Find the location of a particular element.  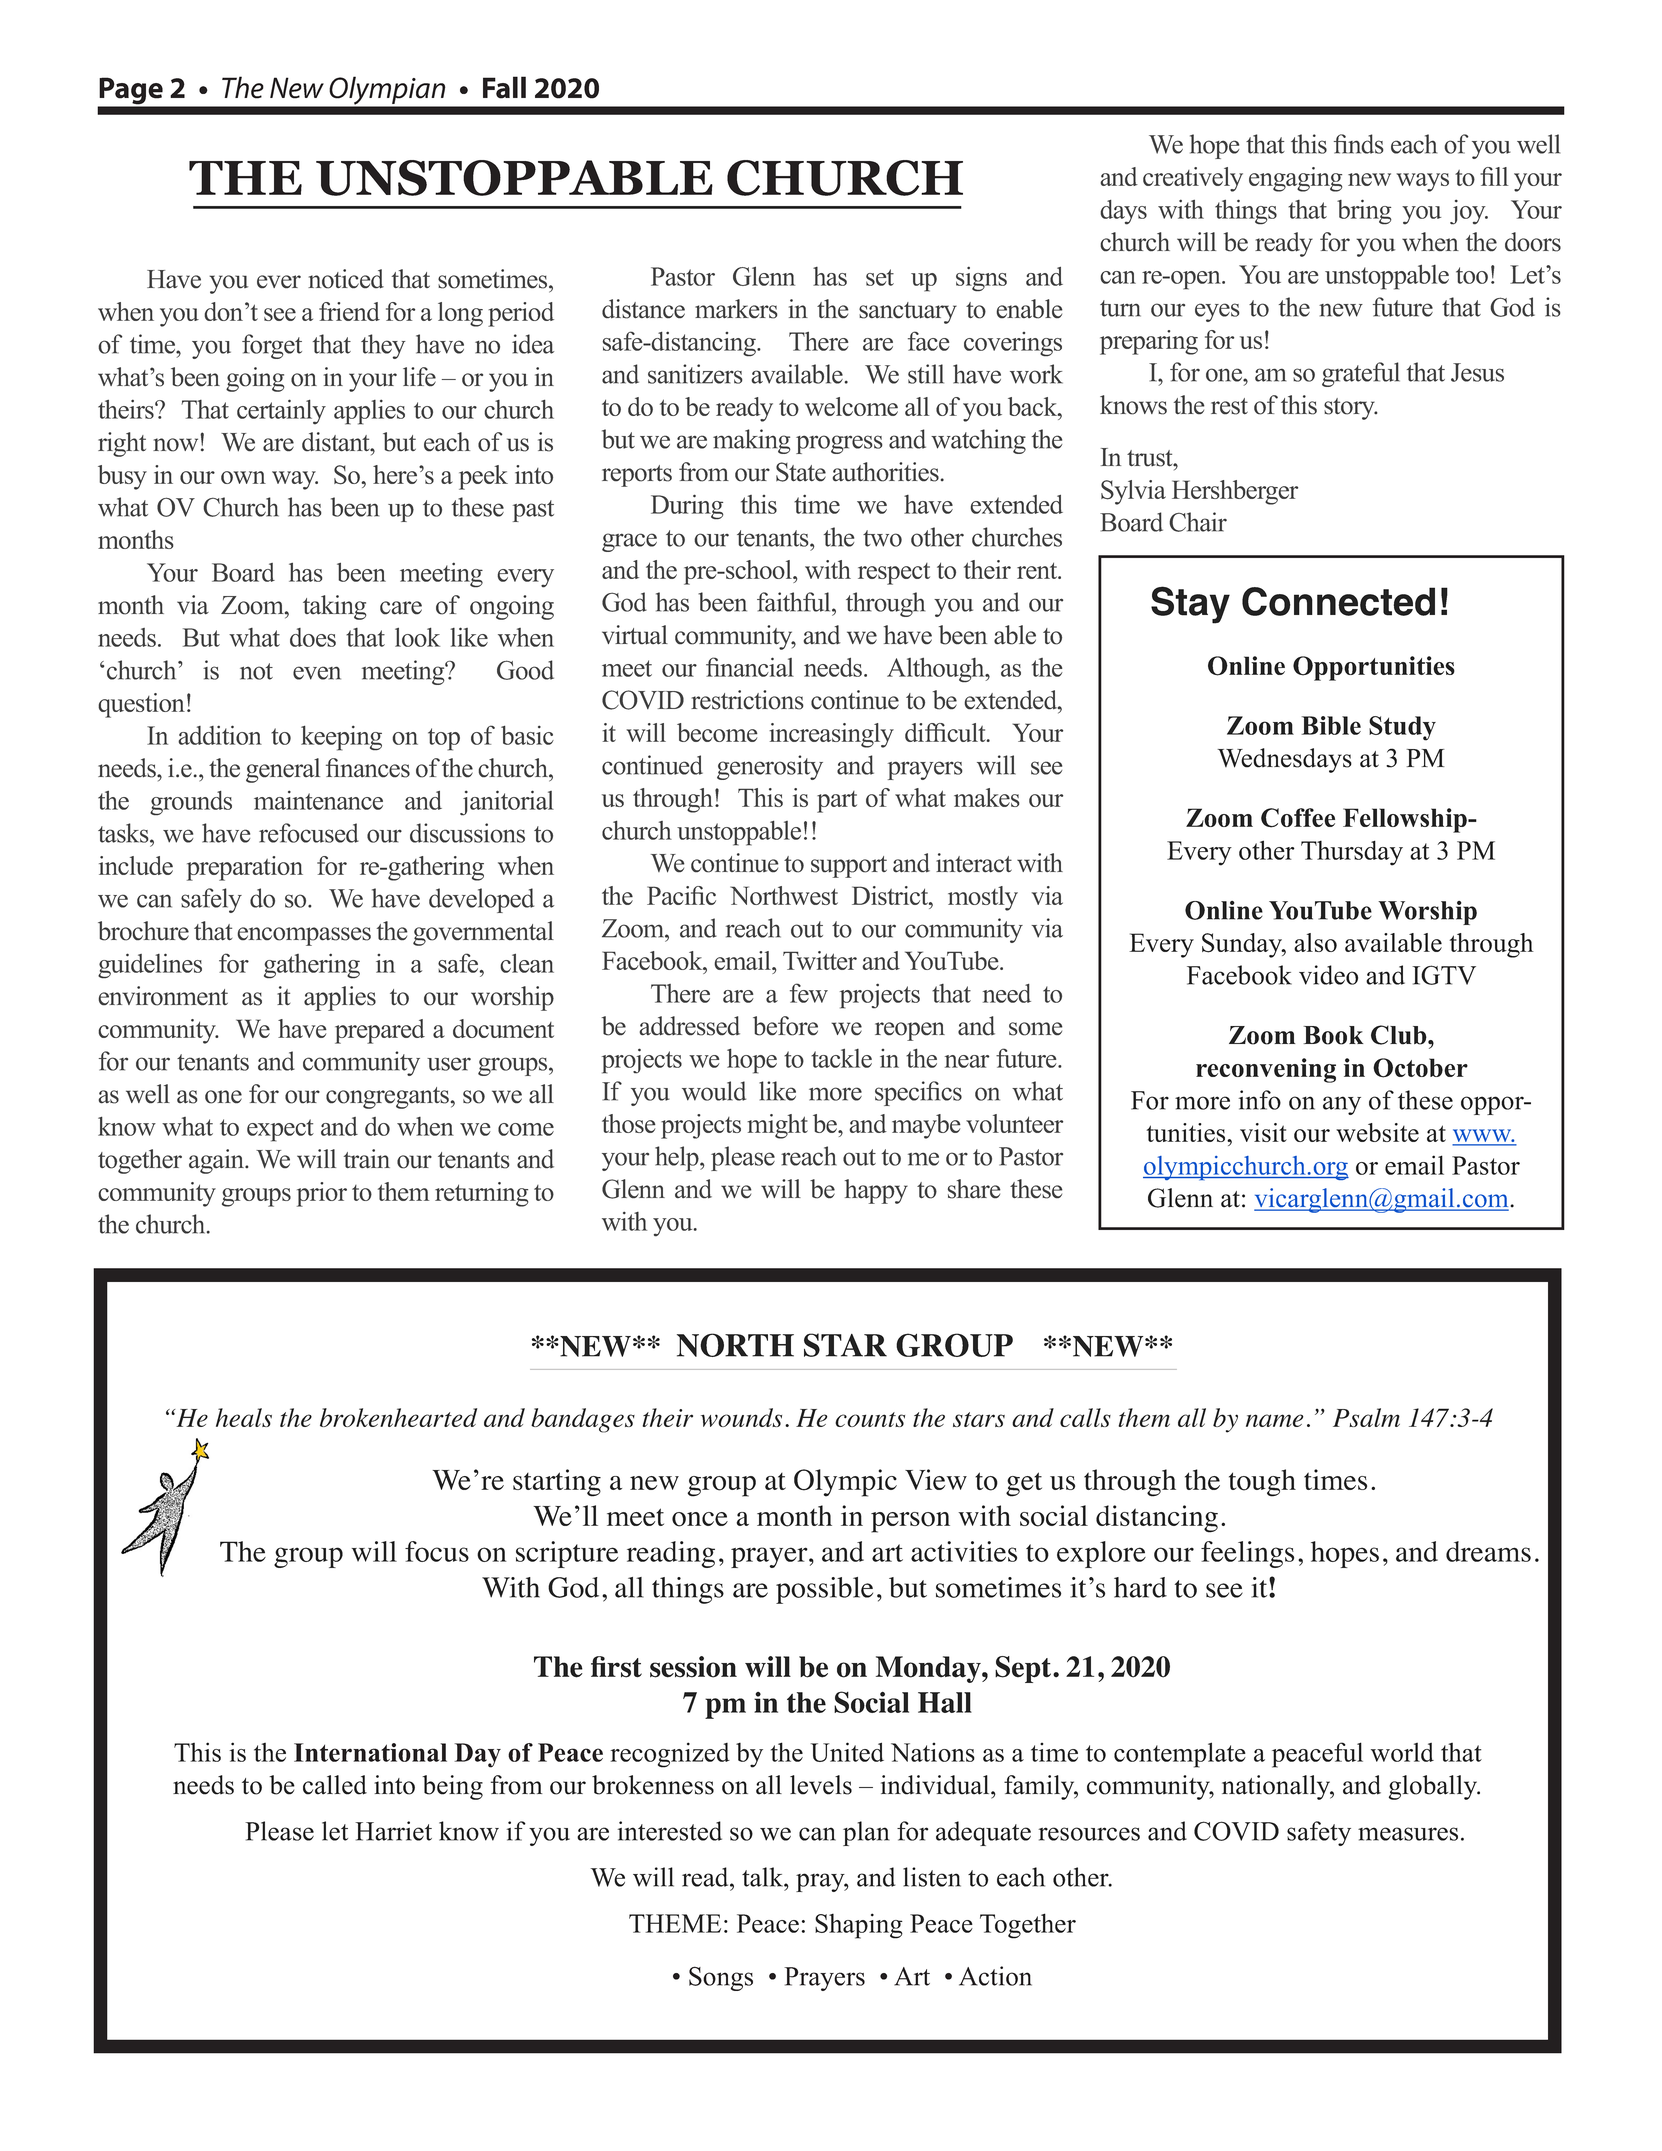

Psalm is located at coordinates (1366, 1417).
